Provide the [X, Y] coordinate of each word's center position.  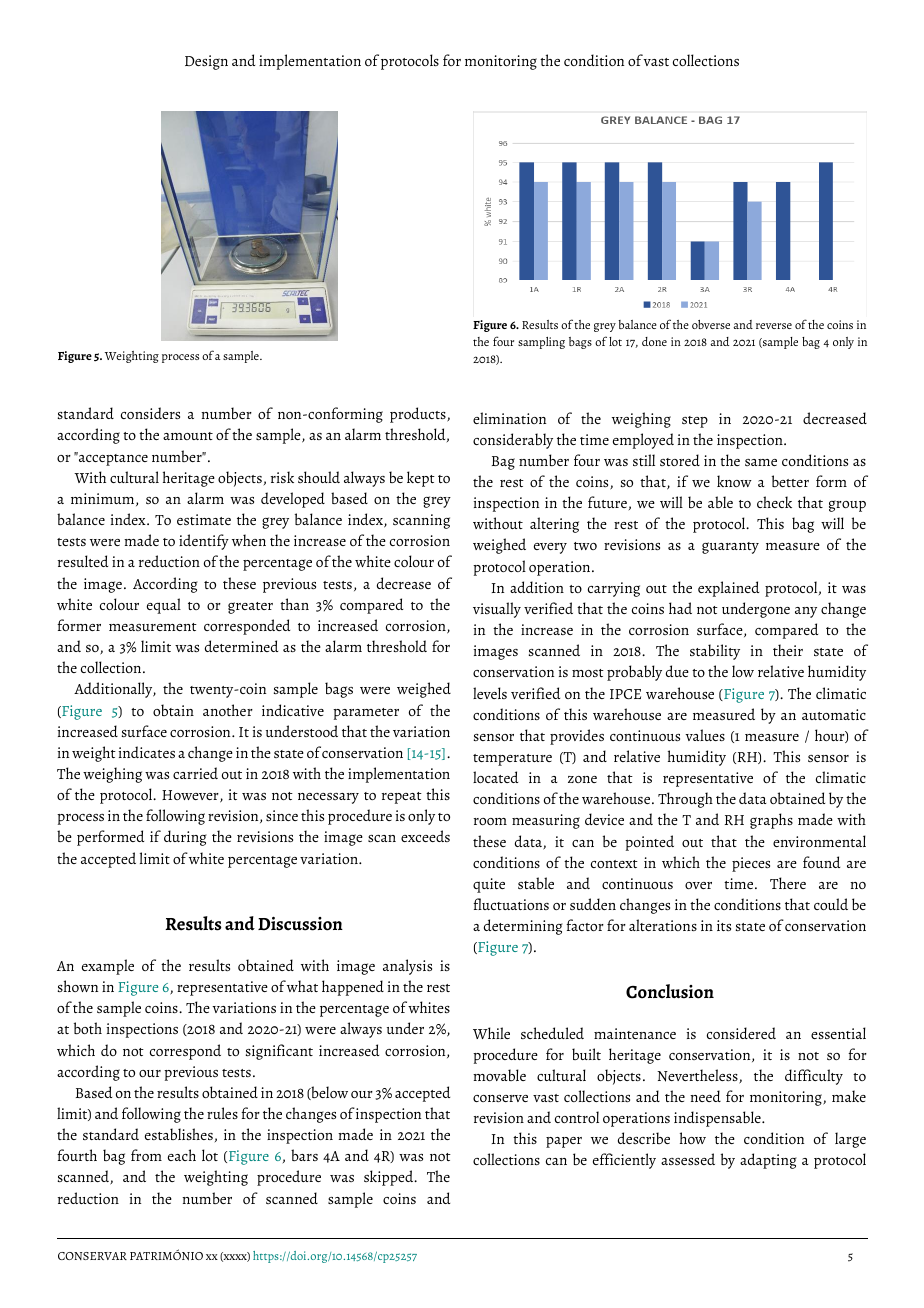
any [806, 612]
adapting [768, 1161]
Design [206, 62]
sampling [541, 343]
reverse [774, 326]
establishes [179, 1134]
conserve [500, 1098]
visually [497, 610]
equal [164, 606]
